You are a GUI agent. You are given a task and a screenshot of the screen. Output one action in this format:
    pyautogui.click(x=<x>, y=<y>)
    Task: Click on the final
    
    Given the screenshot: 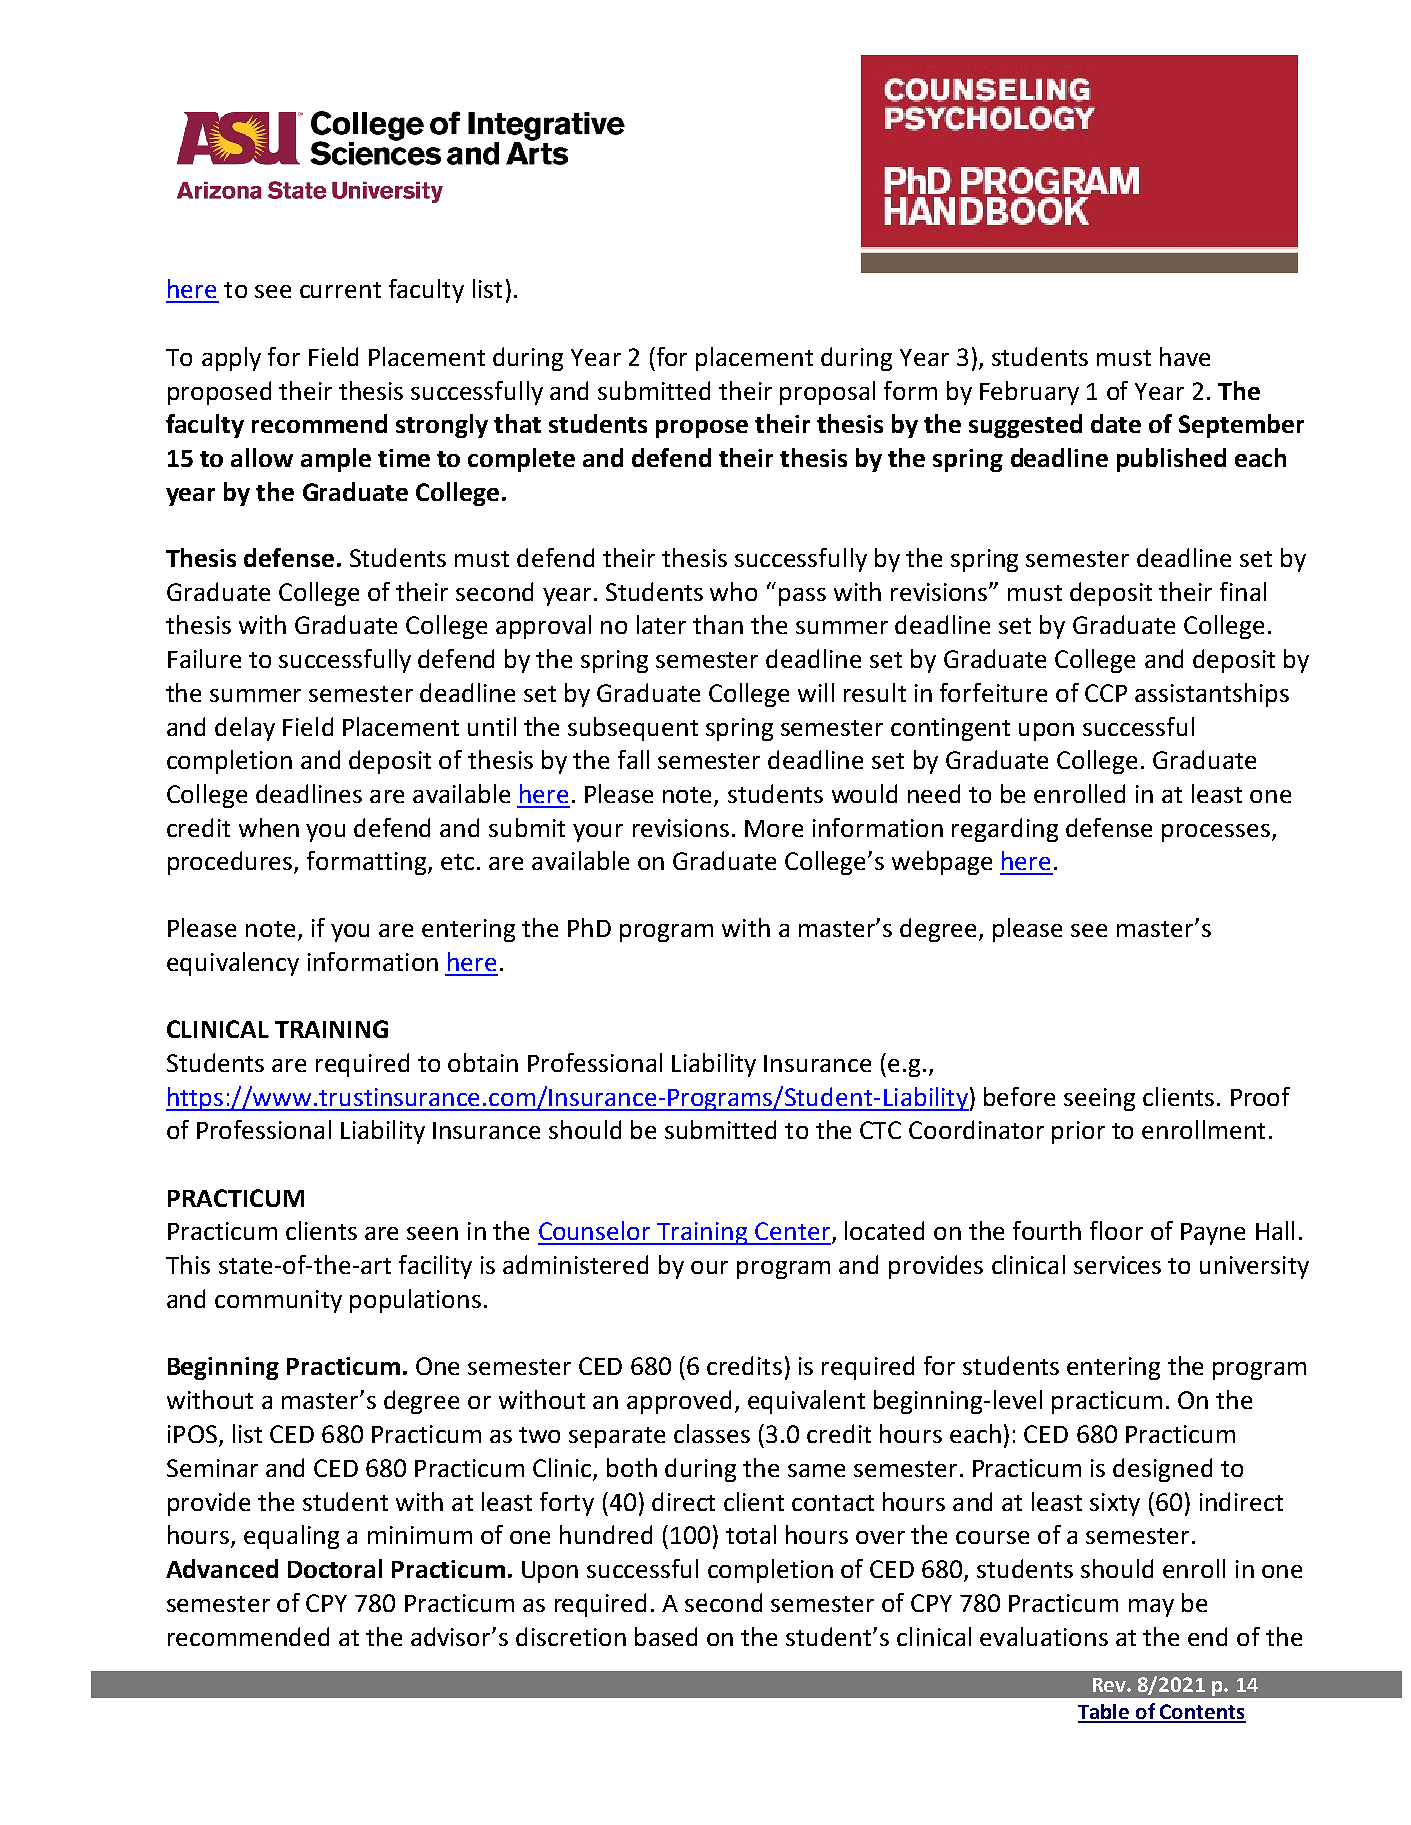 What is the action you would take?
    pyautogui.click(x=1243, y=591)
